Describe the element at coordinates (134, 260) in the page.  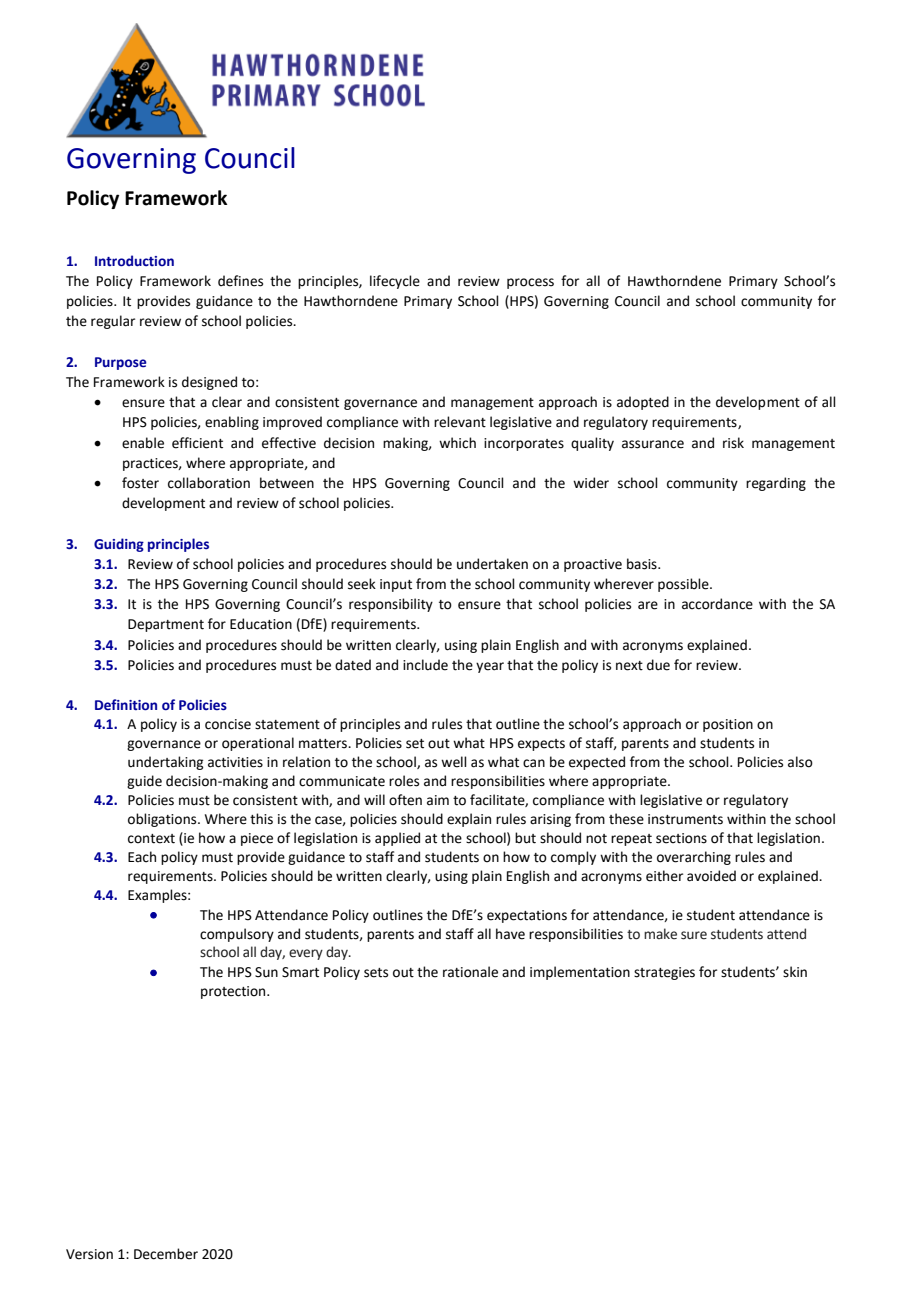
I see `Introduction` at that location.
